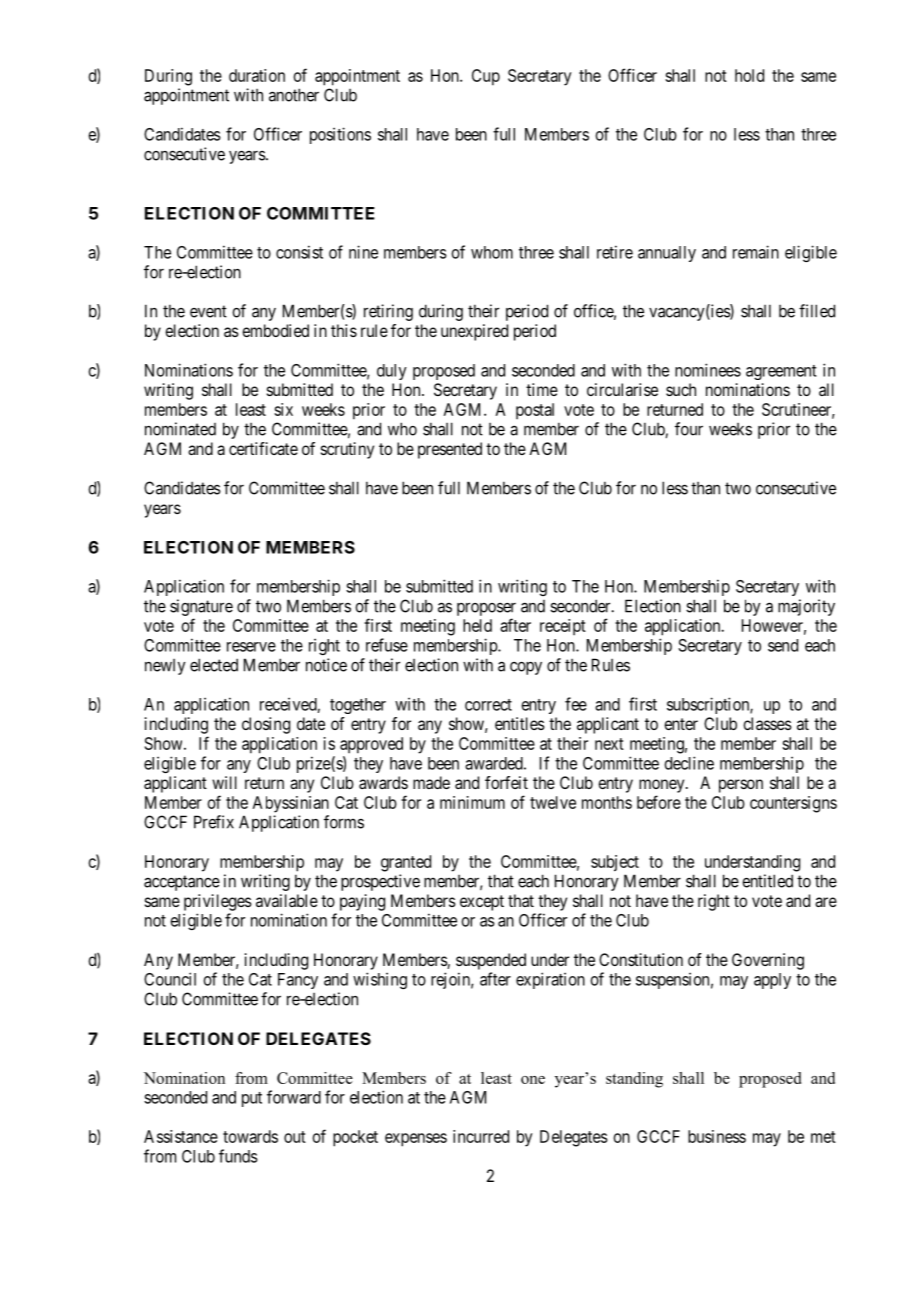 The image size is (924, 1308). I want to click on towards, so click(250, 1136).
